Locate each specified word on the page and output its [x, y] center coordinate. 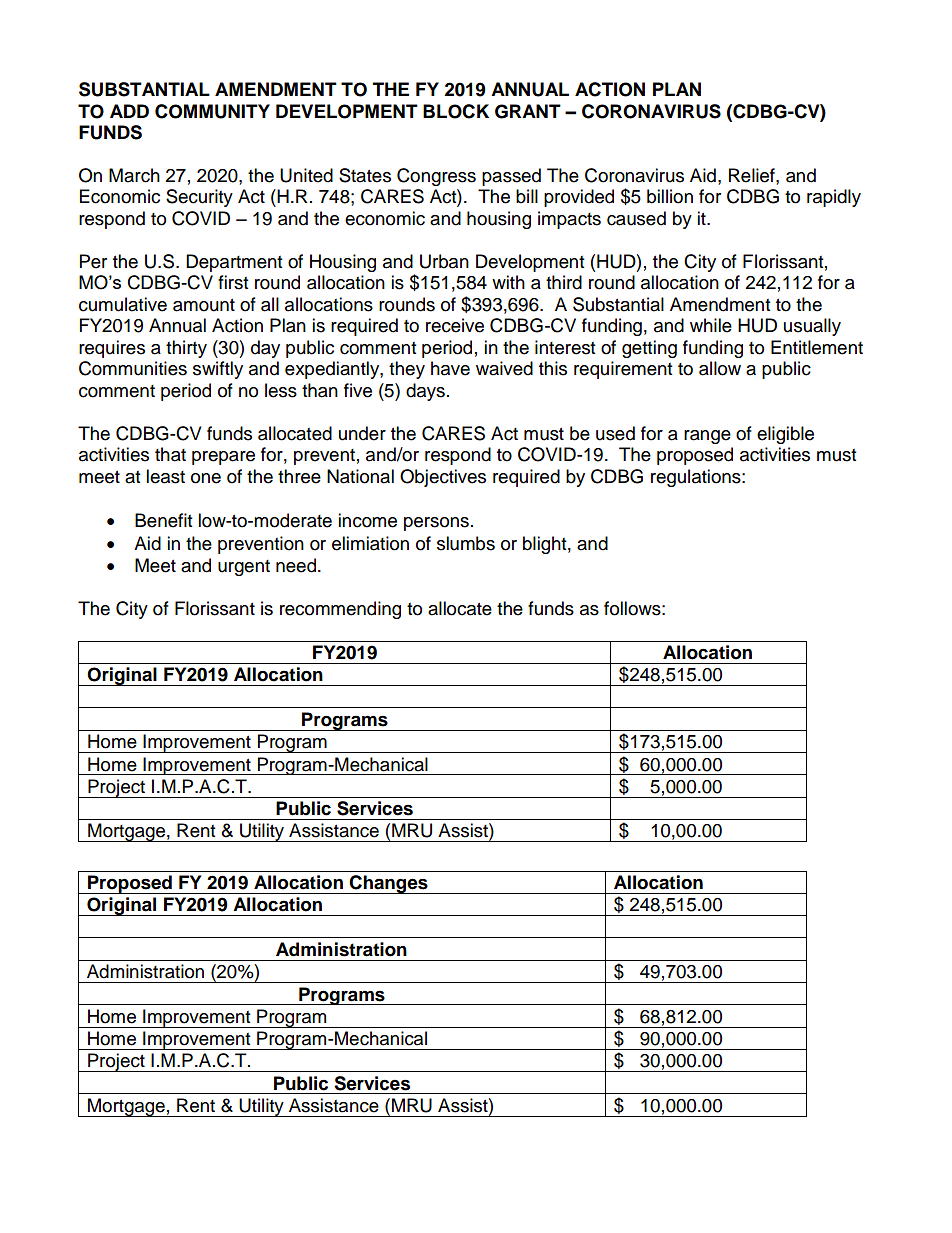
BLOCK [456, 111]
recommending [340, 610]
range [707, 437]
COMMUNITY [212, 111]
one [206, 478]
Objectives [443, 478]
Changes [389, 884]
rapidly [834, 198]
